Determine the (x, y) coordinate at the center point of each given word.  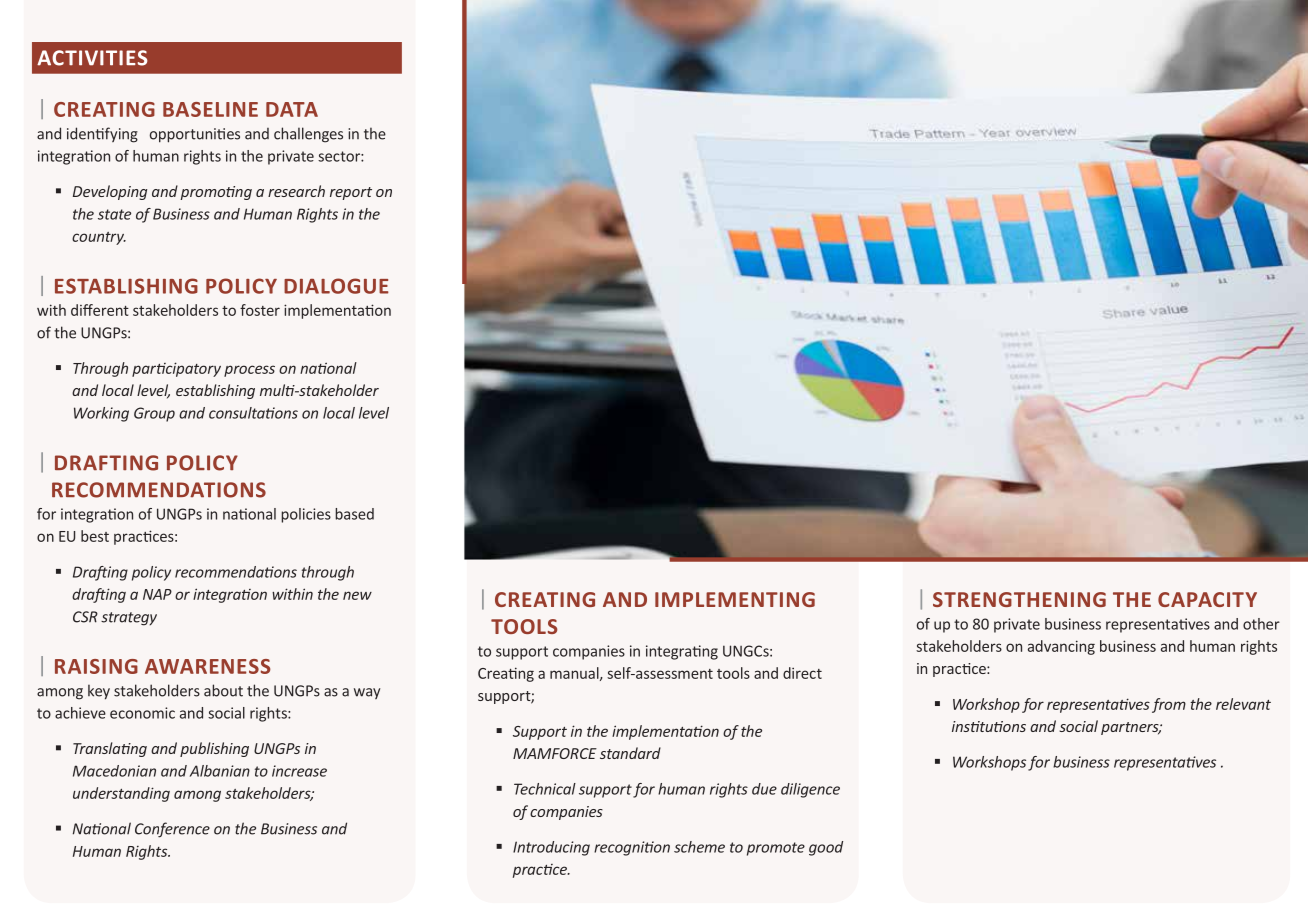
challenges (308, 135)
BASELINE (210, 109)
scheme (699, 847)
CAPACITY (1207, 599)
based (354, 514)
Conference (172, 830)
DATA (292, 109)
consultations (253, 413)
